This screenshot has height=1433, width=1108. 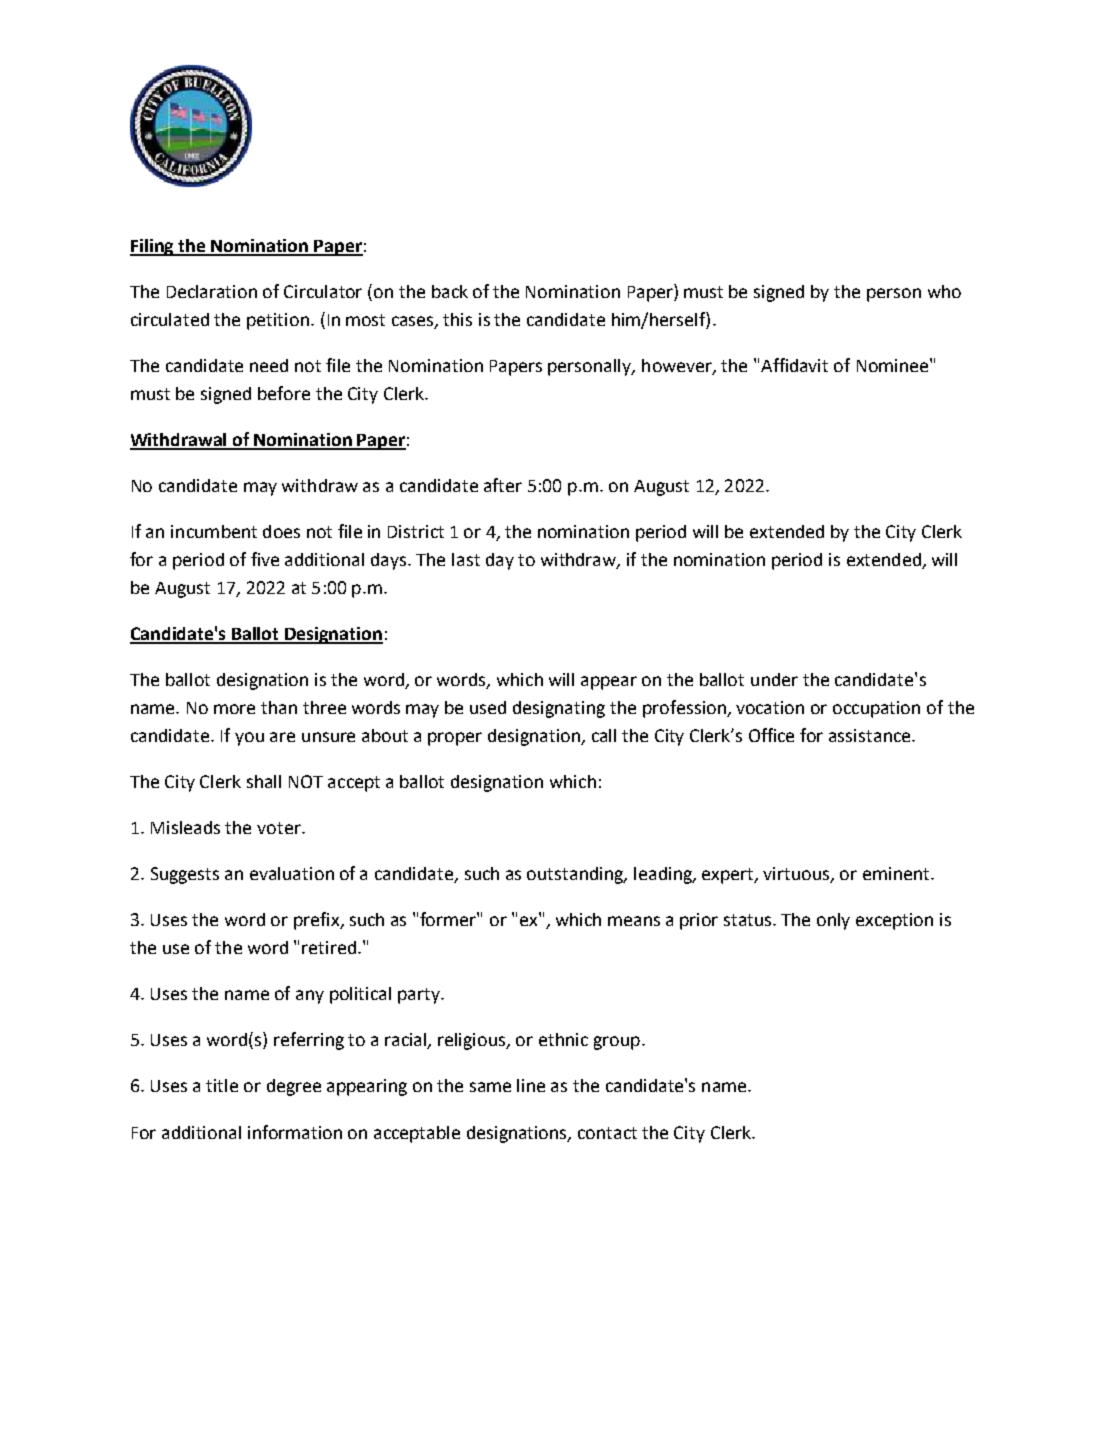 I want to click on who, so click(x=944, y=291).
